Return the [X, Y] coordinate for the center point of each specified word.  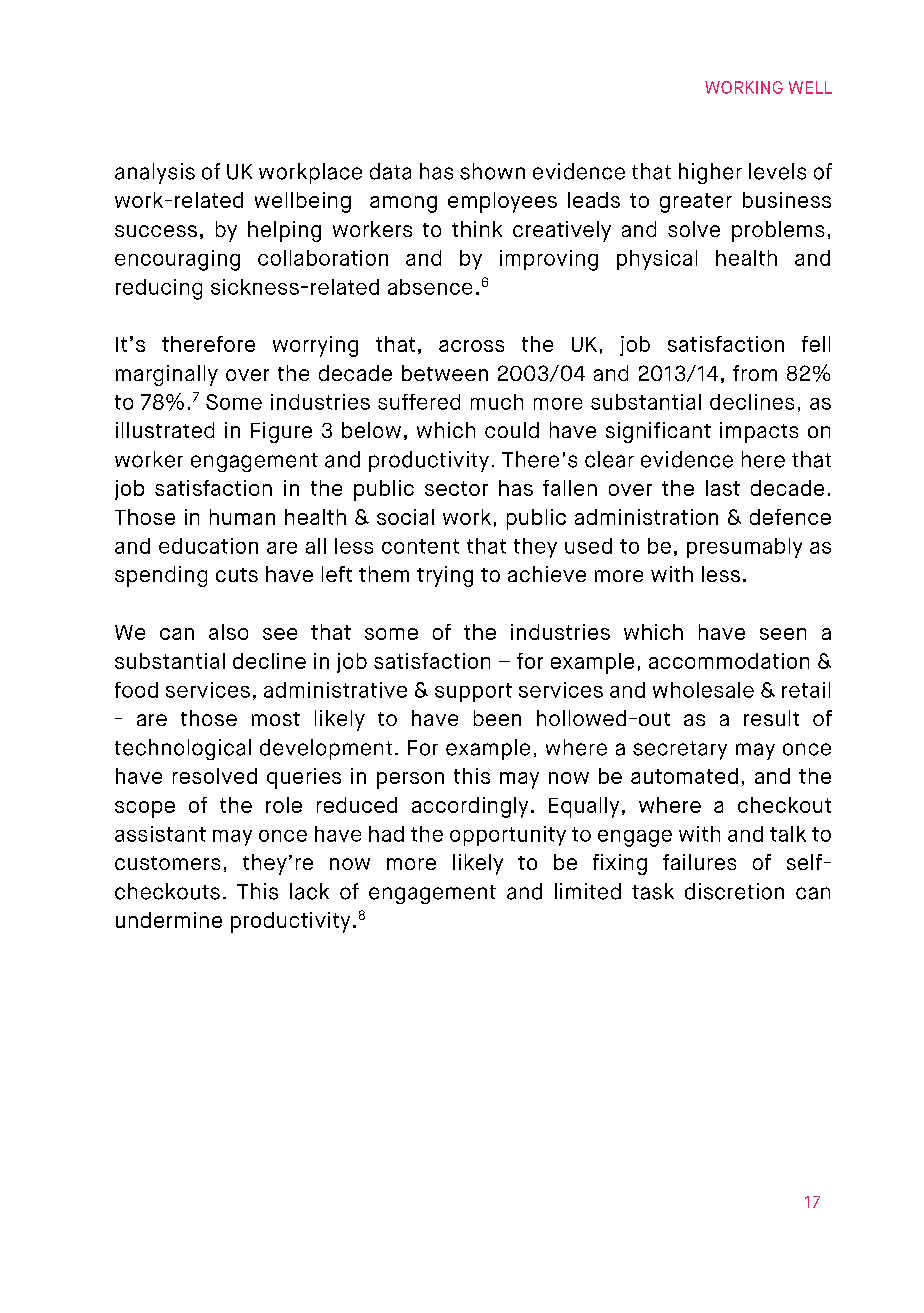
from [755, 373]
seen [783, 634]
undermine [169, 920]
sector [456, 488]
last [723, 488]
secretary [680, 750]
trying [445, 576]
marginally [167, 375]
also [228, 632]
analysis [155, 173]
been [497, 718]
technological [183, 749]
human [242, 517]
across [471, 346]
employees [502, 202]
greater [696, 203]
